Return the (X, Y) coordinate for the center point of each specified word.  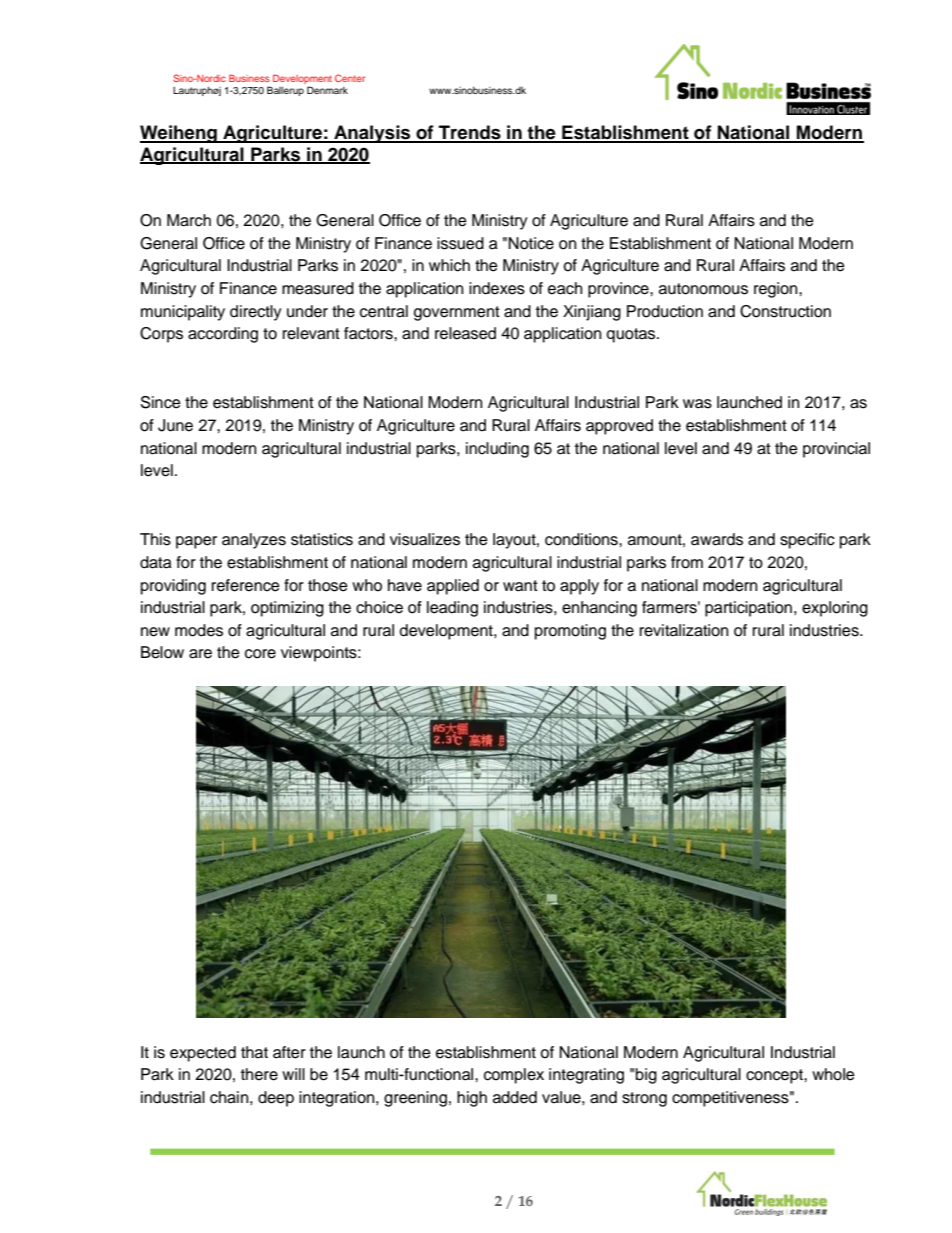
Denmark (327, 90)
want (520, 586)
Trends (470, 133)
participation (748, 609)
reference (246, 585)
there (259, 1074)
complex (514, 1076)
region (777, 290)
